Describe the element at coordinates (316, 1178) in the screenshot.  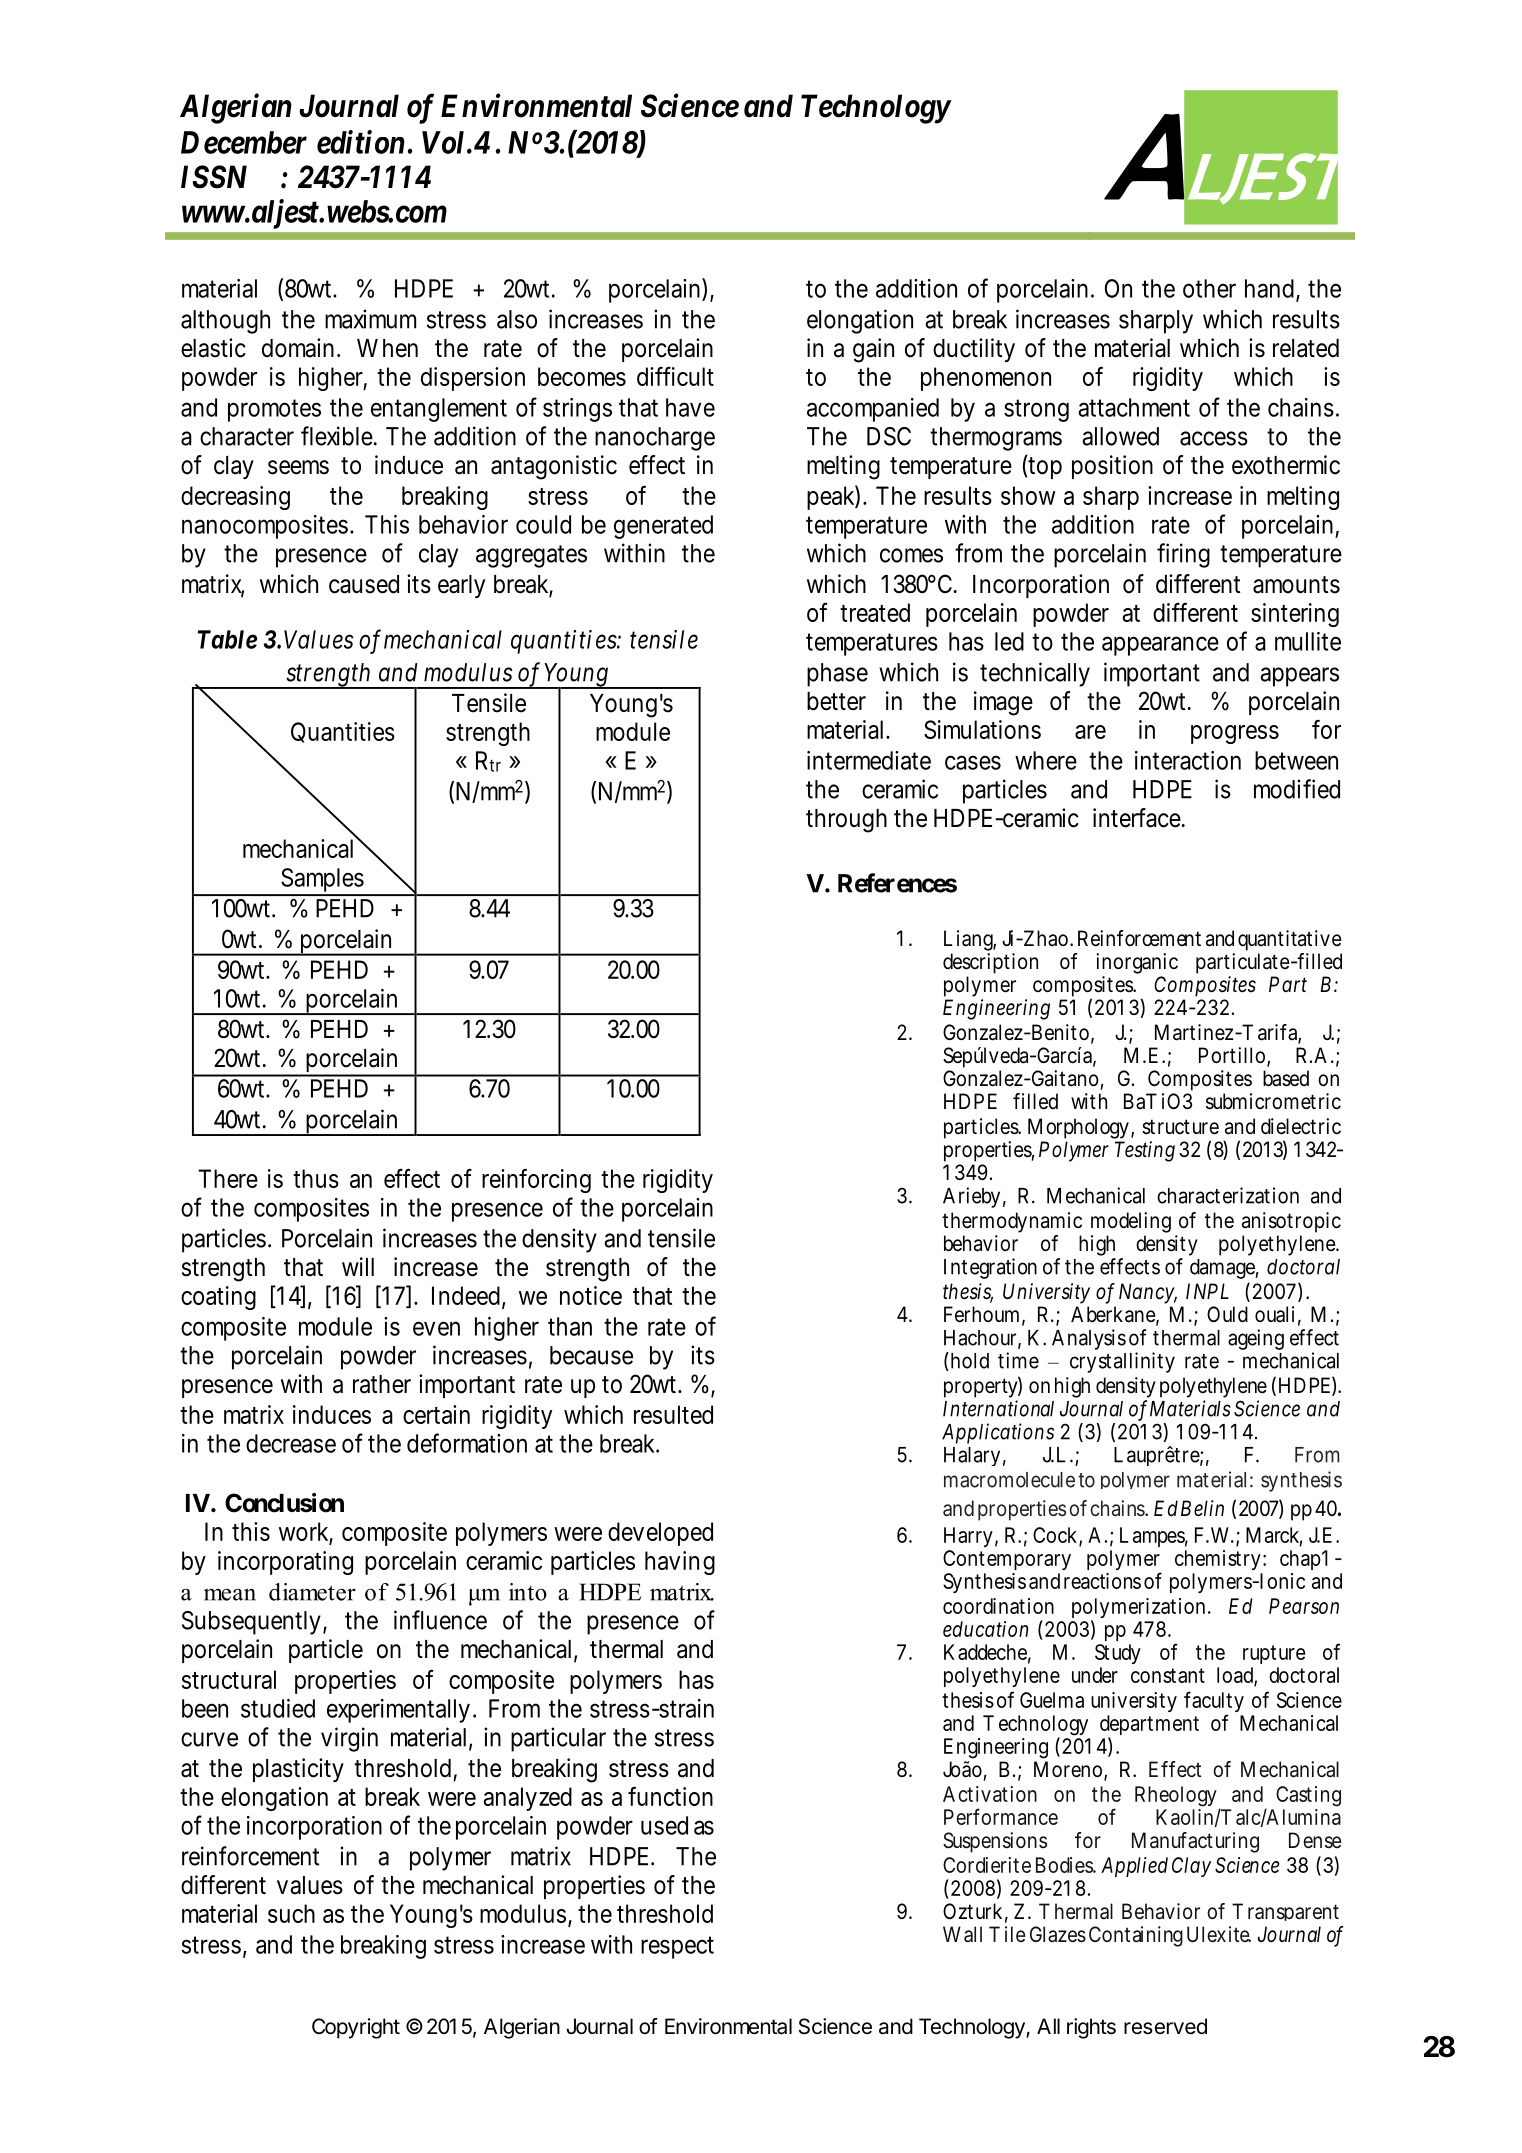
I see `thus` at that location.
